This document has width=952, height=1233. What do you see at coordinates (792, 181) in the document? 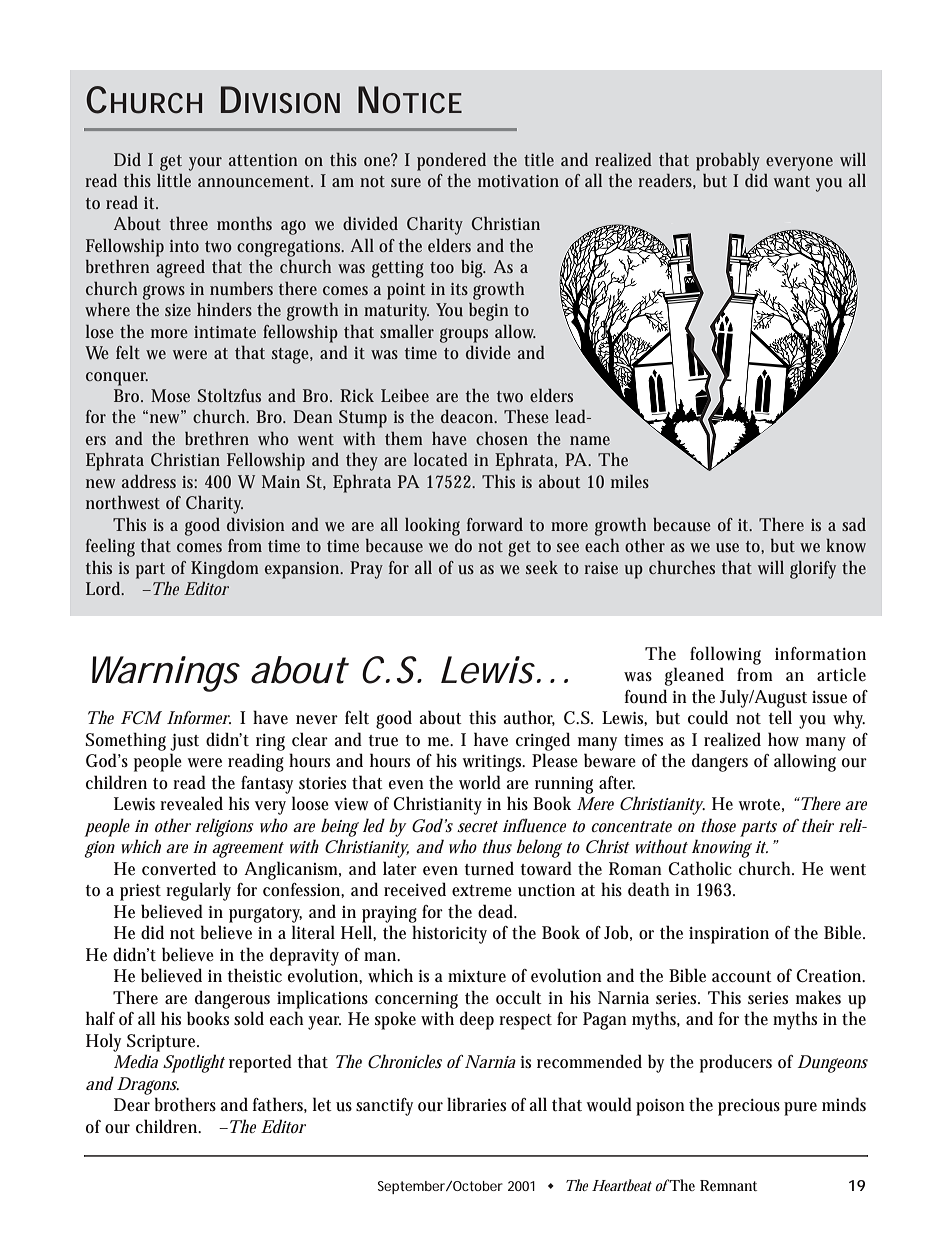
I see `want` at bounding box center [792, 181].
